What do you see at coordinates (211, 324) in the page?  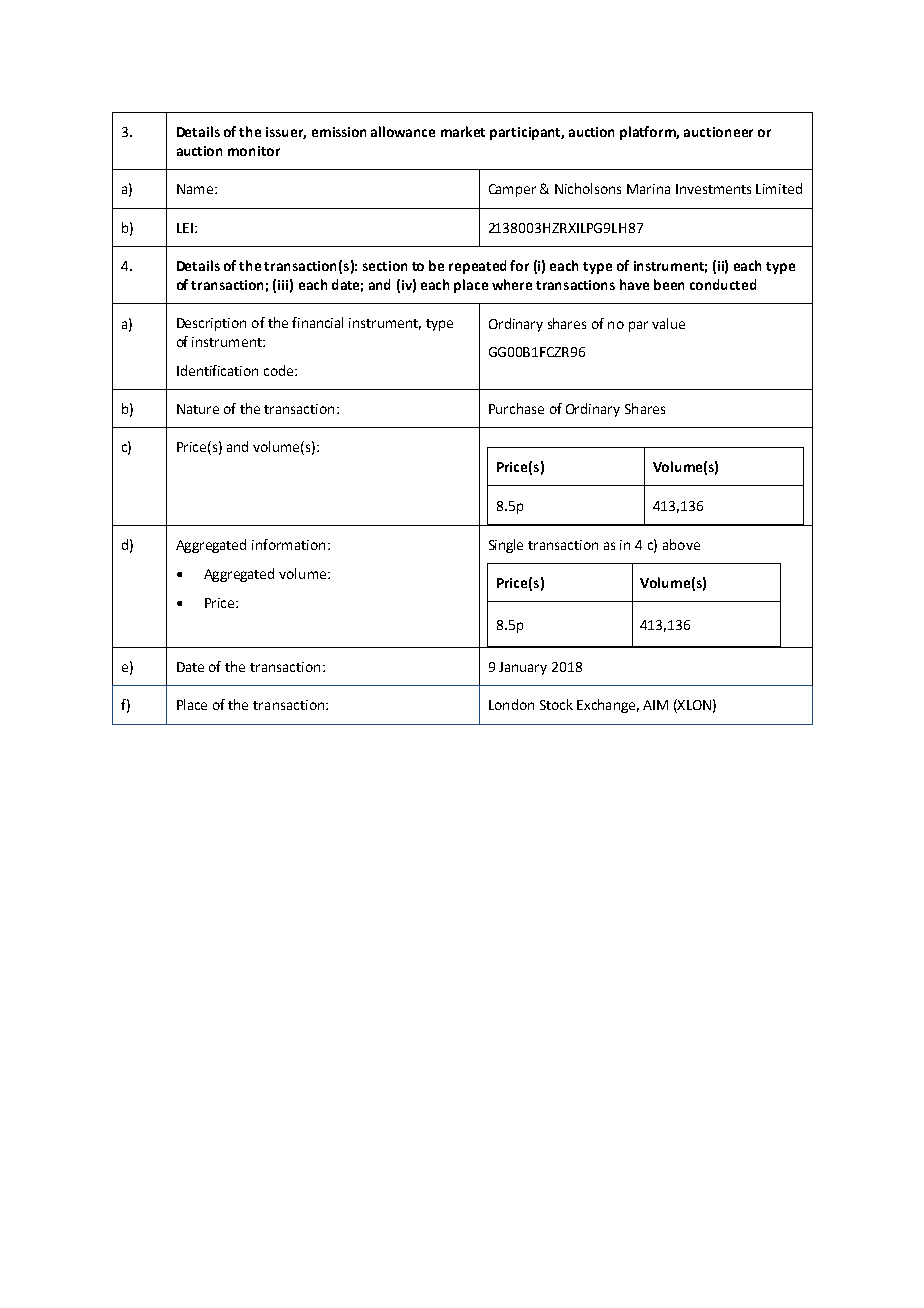 I see `Description` at bounding box center [211, 324].
